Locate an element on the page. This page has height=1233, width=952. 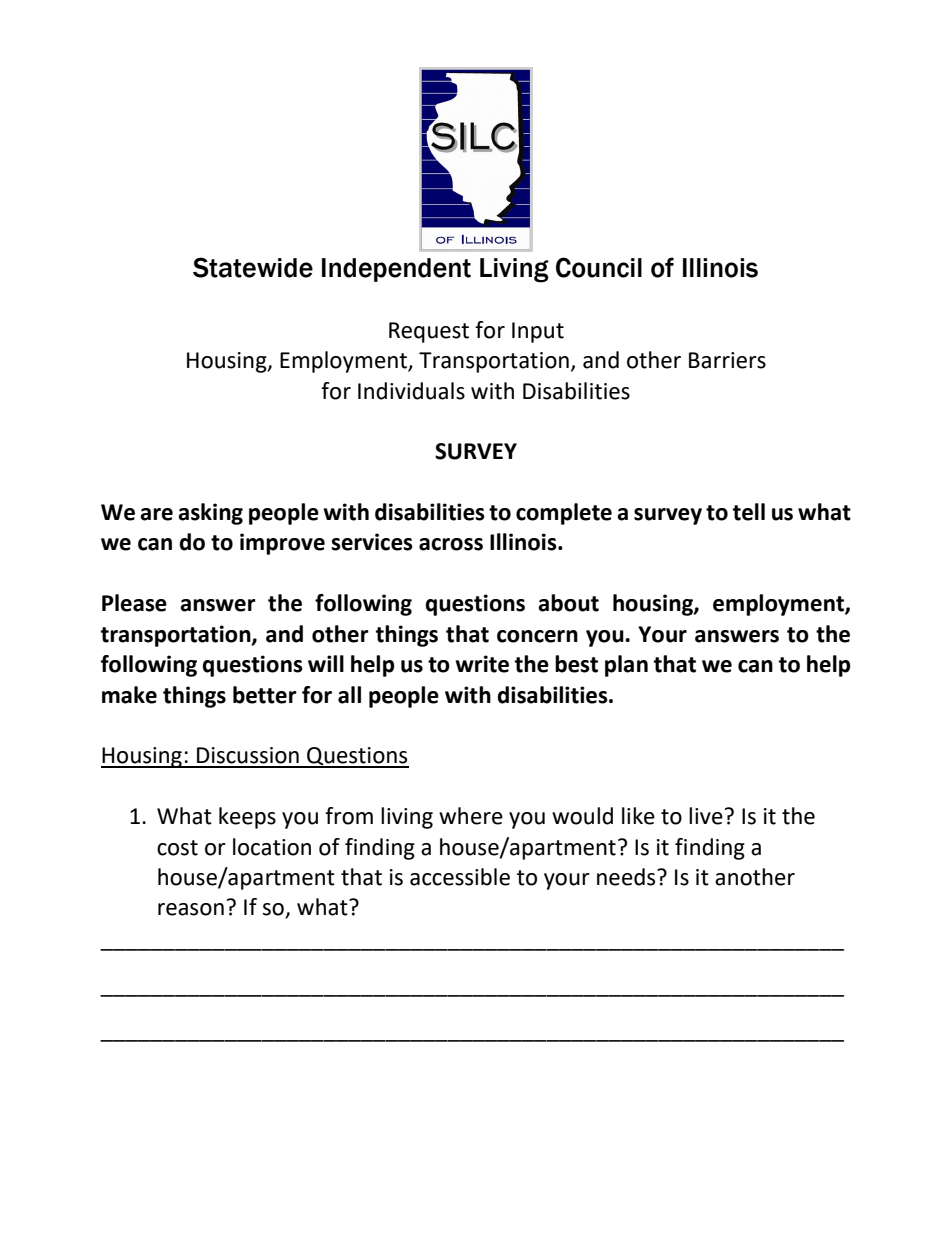
keeps is located at coordinates (247, 818).
